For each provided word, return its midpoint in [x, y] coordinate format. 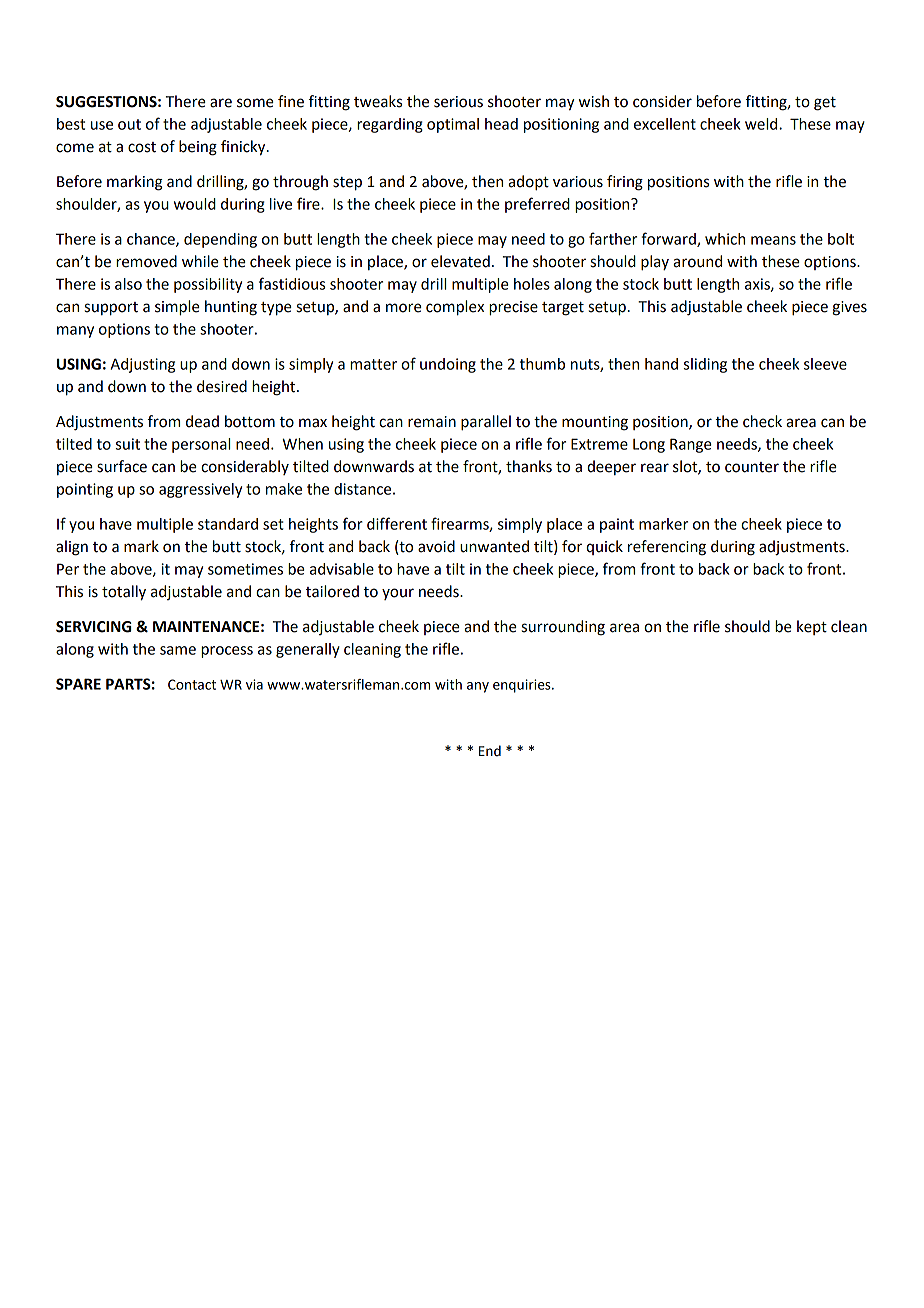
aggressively [200, 490]
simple [177, 308]
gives [850, 308]
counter [752, 467]
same [178, 650]
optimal [453, 125]
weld [762, 124]
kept [812, 627]
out [129, 124]
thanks [529, 466]
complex [455, 308]
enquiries [523, 686]
